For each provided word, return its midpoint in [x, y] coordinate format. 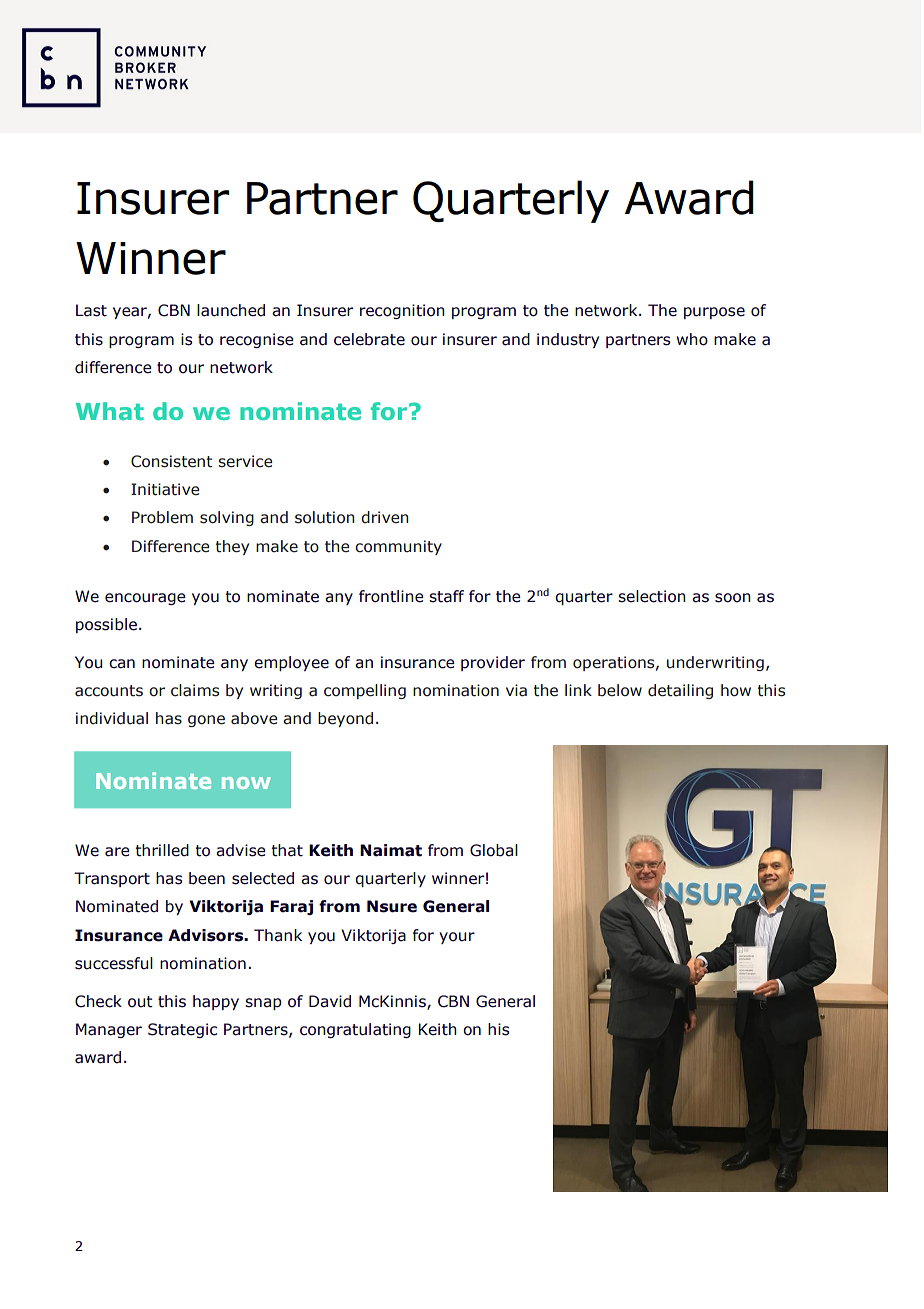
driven [385, 517]
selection [652, 596]
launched [231, 310]
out [140, 1002]
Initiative [165, 489]
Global [494, 850]
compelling [365, 691]
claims [195, 690]
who [692, 339]
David [330, 1001]
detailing [680, 691]
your [457, 938]
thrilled [162, 850]
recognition [402, 311]
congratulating [355, 1030]
